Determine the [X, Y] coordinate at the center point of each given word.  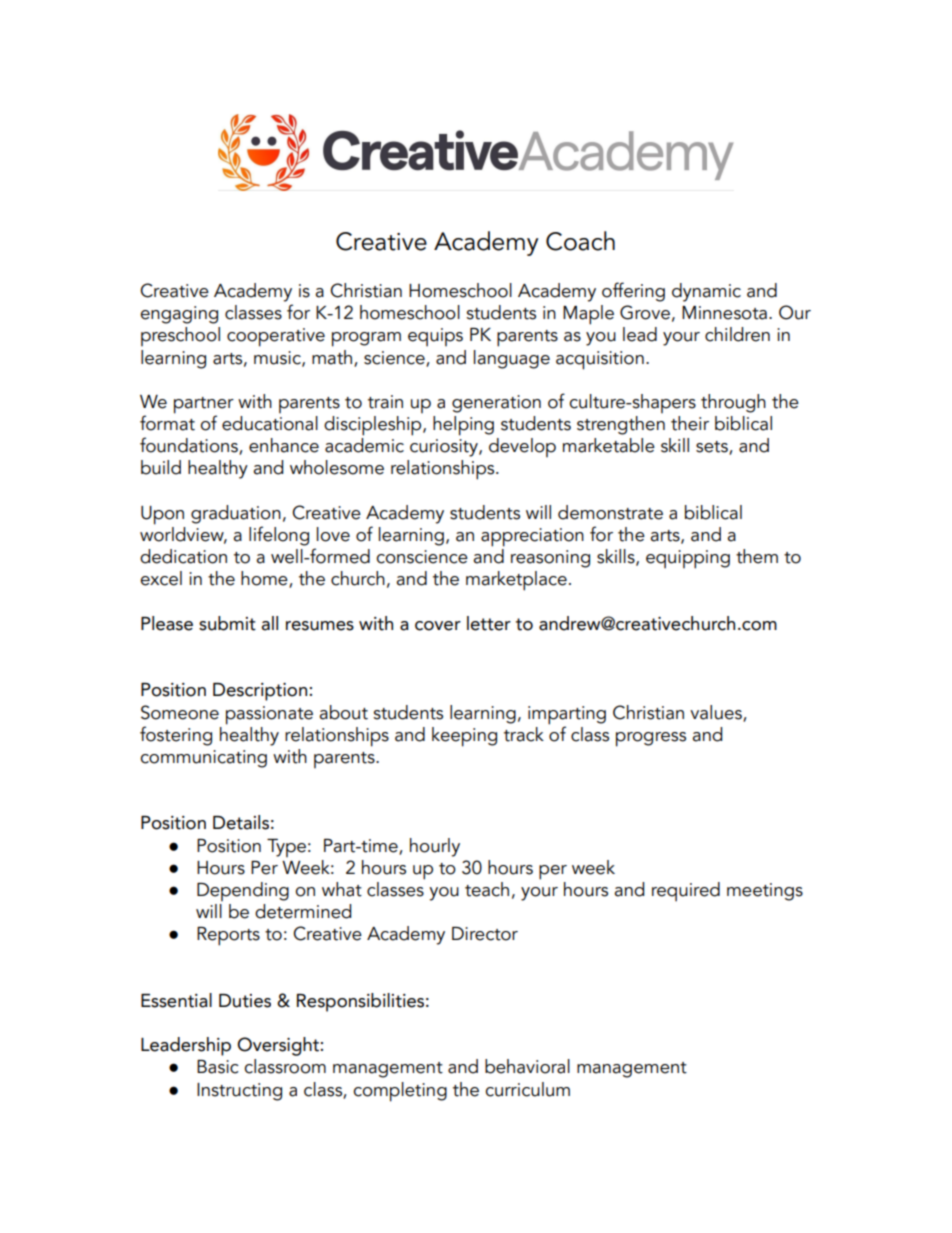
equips [435, 337]
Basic [218, 1067]
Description [261, 692]
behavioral [527, 1066]
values [717, 713]
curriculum [527, 1089]
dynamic [706, 292]
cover [438, 626]
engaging [179, 315]
